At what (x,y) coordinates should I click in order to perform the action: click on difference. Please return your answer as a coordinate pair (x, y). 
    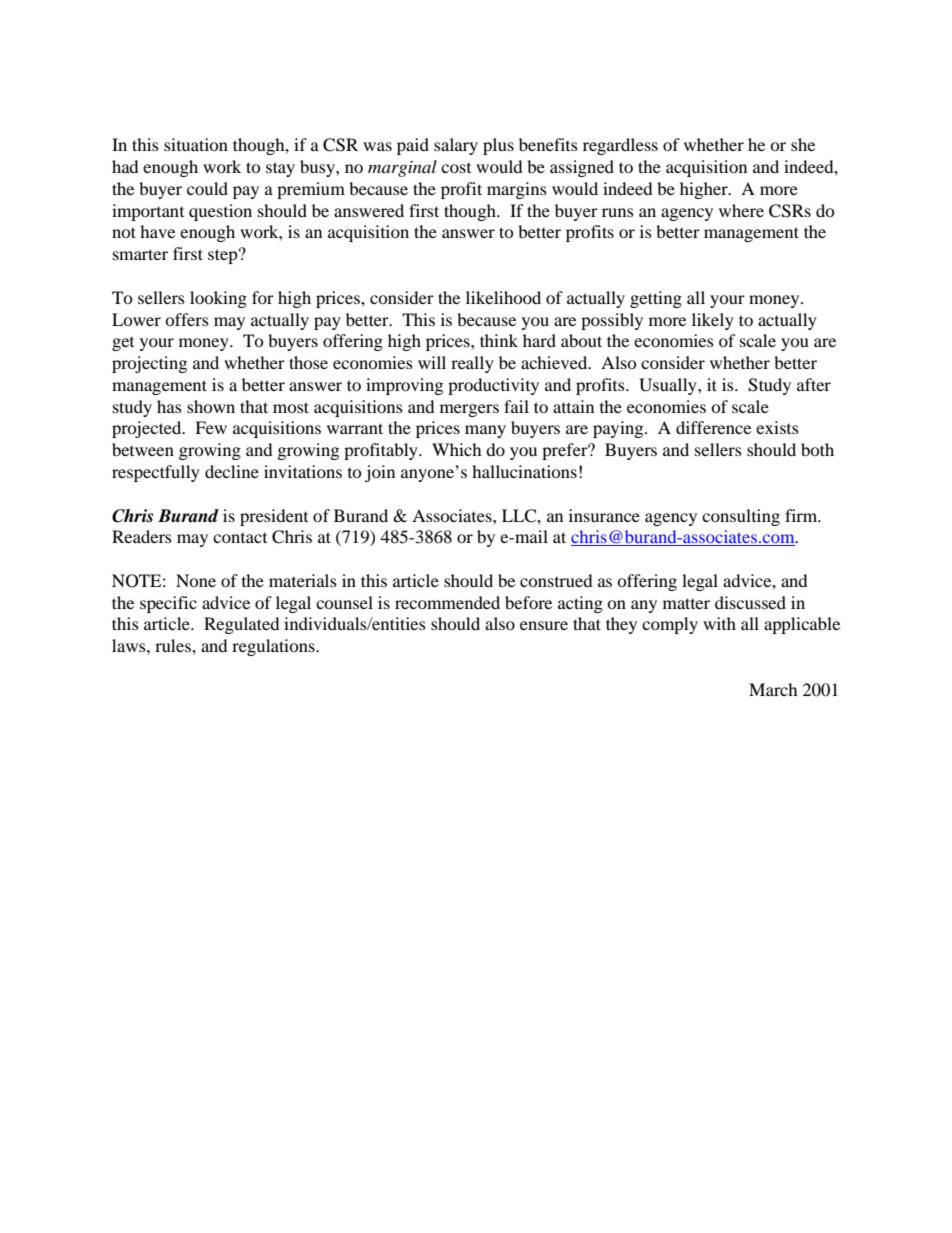
    Looking at the image, I should click on (713, 427).
